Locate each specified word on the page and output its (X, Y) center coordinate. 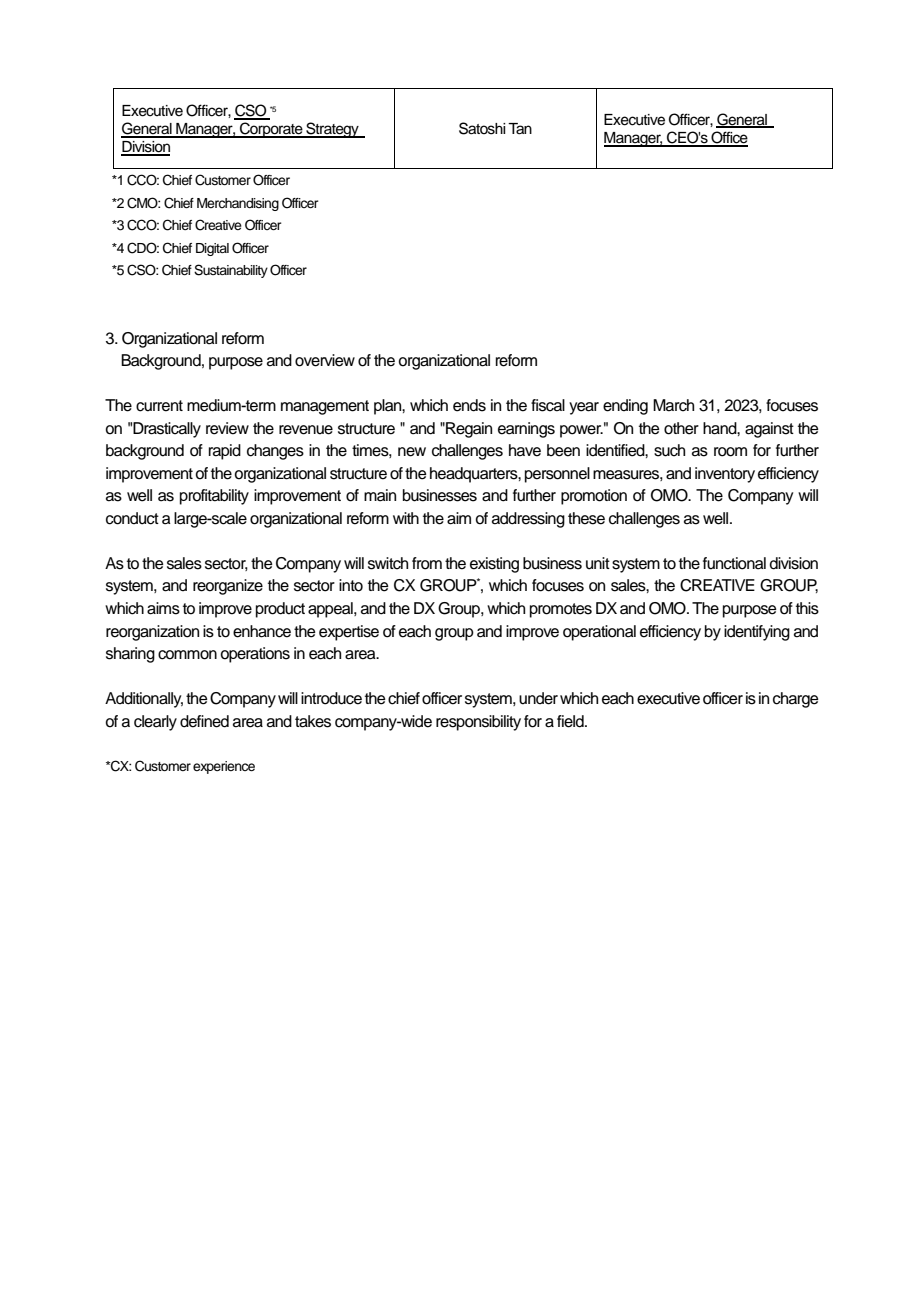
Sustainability (231, 271)
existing (494, 565)
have (525, 450)
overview (325, 360)
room (730, 452)
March (673, 405)
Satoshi (482, 128)
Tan (520, 129)
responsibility (478, 723)
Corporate (271, 130)
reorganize (228, 587)
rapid (225, 452)
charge (796, 700)
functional (734, 563)
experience (224, 767)
